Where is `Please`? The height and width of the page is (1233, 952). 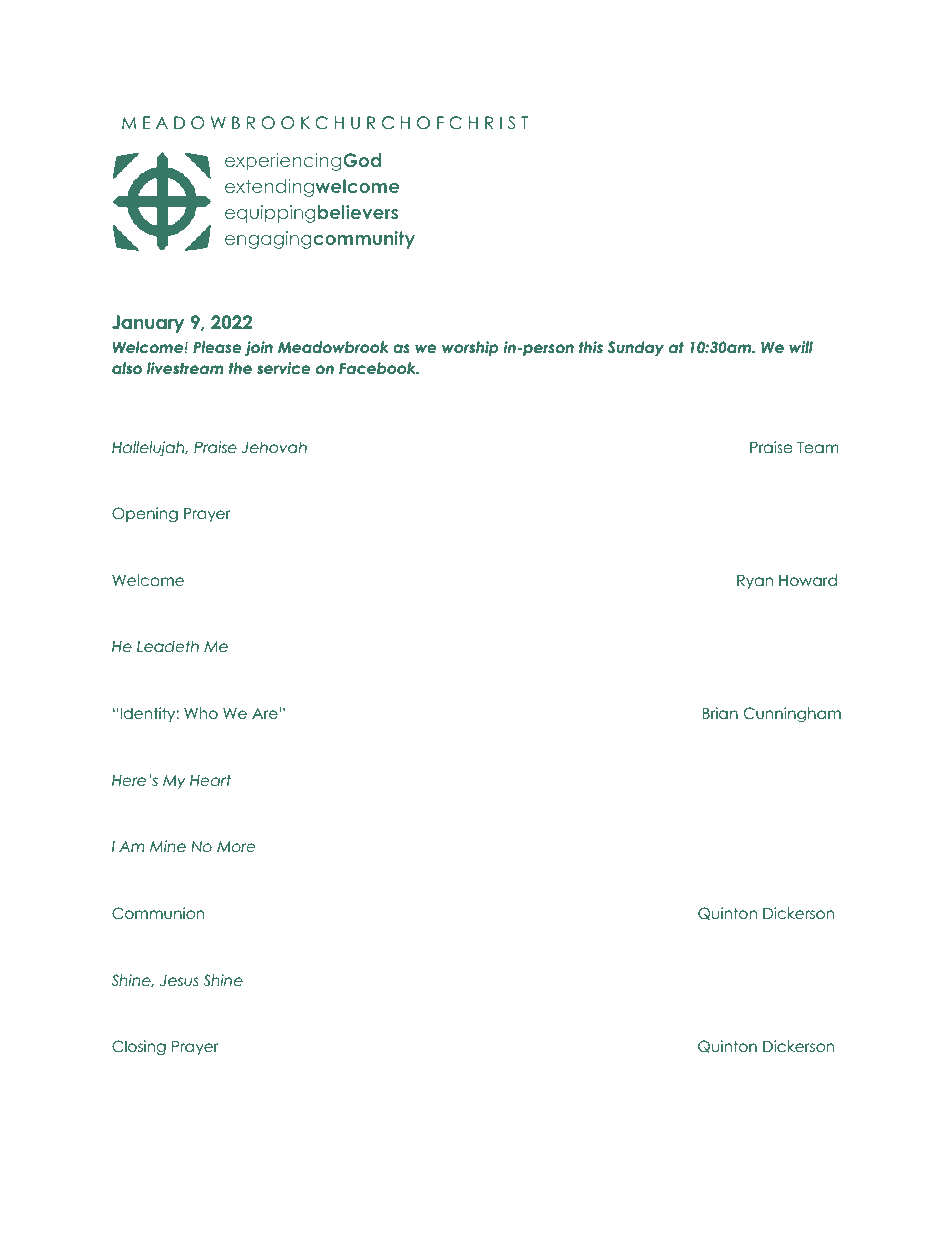 Please is located at coordinates (217, 347).
